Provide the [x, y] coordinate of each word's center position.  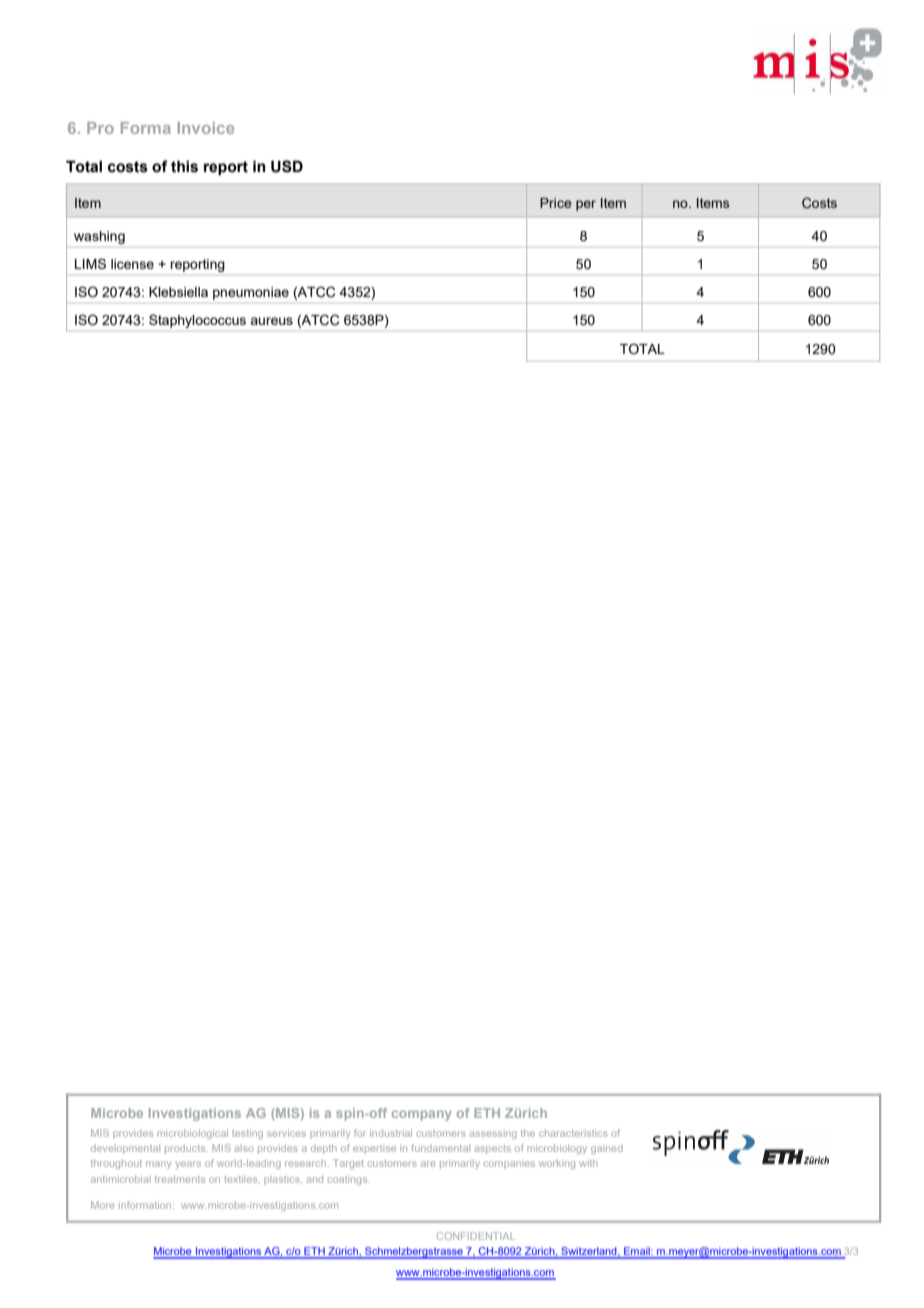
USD [287, 166]
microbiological [192, 1134]
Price [556, 203]
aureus [271, 321]
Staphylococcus [197, 321]
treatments [180, 1179]
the [528, 1133]
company [422, 1115]
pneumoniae [251, 293]
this [184, 166]
